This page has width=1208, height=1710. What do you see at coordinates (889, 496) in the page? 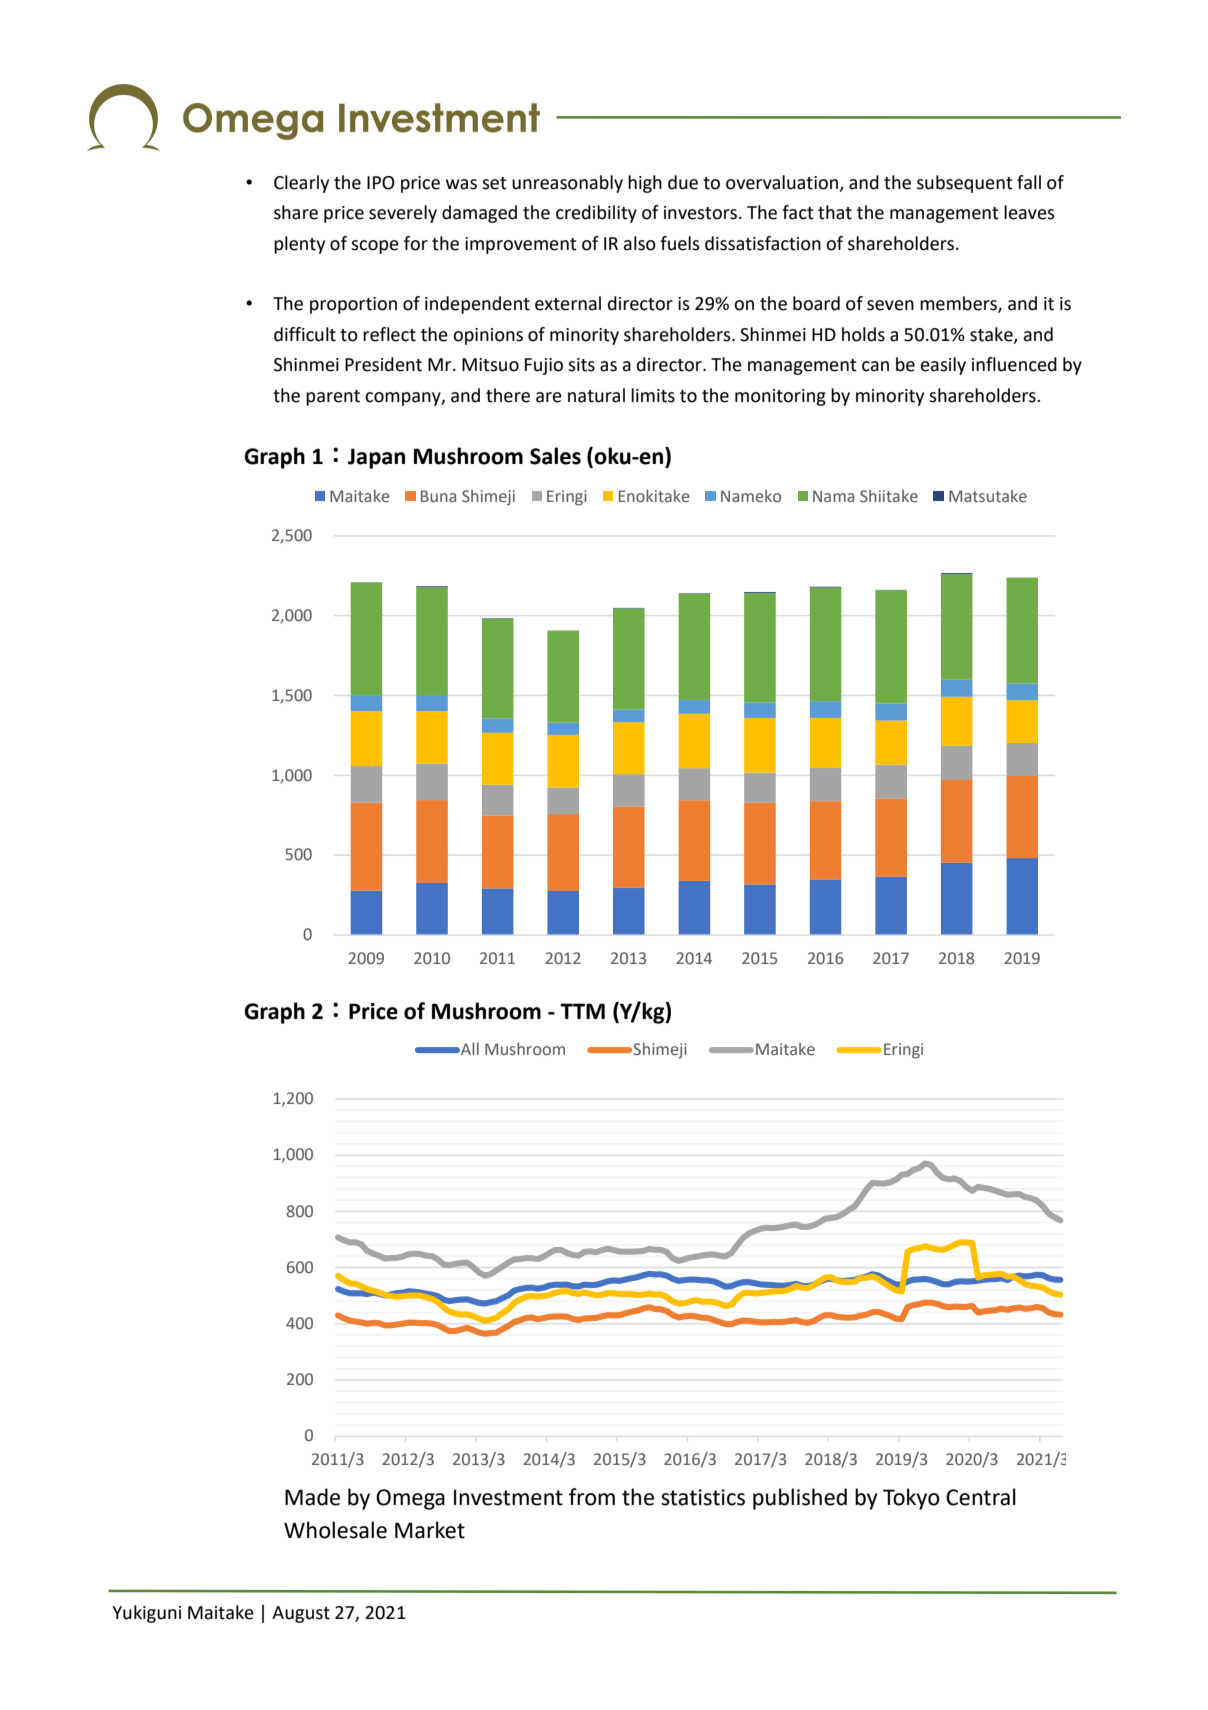
I see `Shiitake` at bounding box center [889, 496].
